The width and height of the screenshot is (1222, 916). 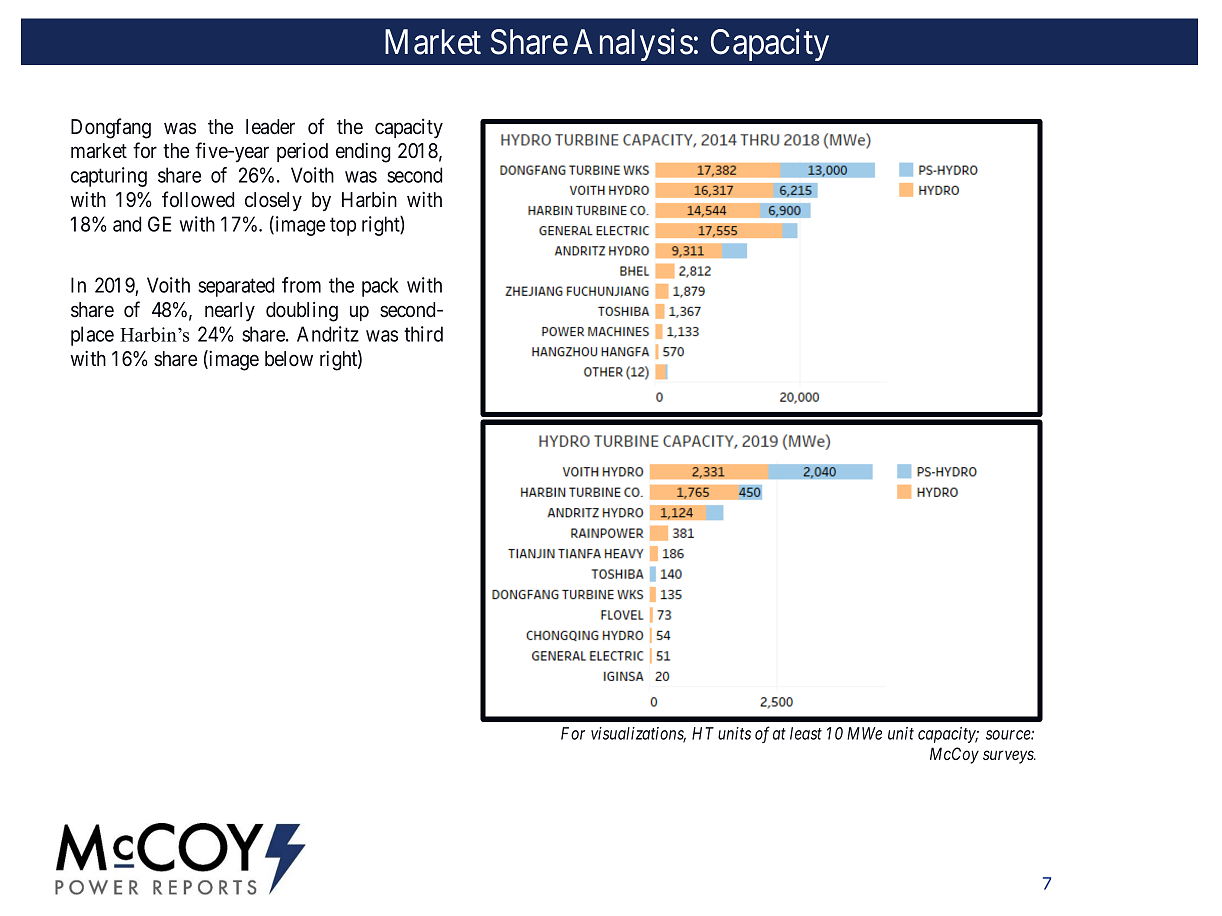 What do you see at coordinates (1009, 757) in the screenshot?
I see `surveys` at bounding box center [1009, 757].
